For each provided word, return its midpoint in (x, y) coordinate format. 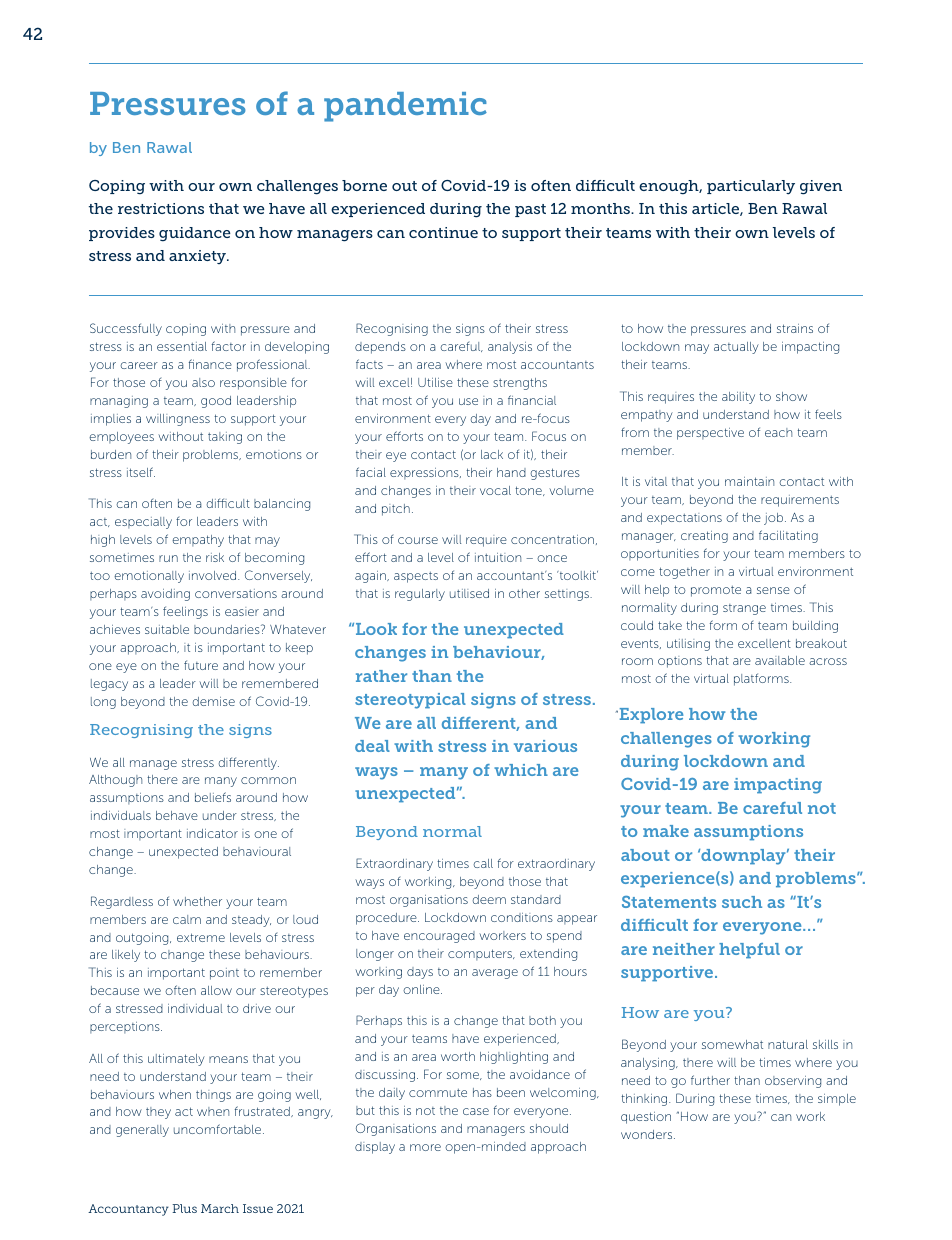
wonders (648, 1134)
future (201, 665)
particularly (751, 187)
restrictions (161, 208)
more (425, 1147)
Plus (184, 1208)
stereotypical (410, 701)
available (780, 660)
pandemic (405, 107)
